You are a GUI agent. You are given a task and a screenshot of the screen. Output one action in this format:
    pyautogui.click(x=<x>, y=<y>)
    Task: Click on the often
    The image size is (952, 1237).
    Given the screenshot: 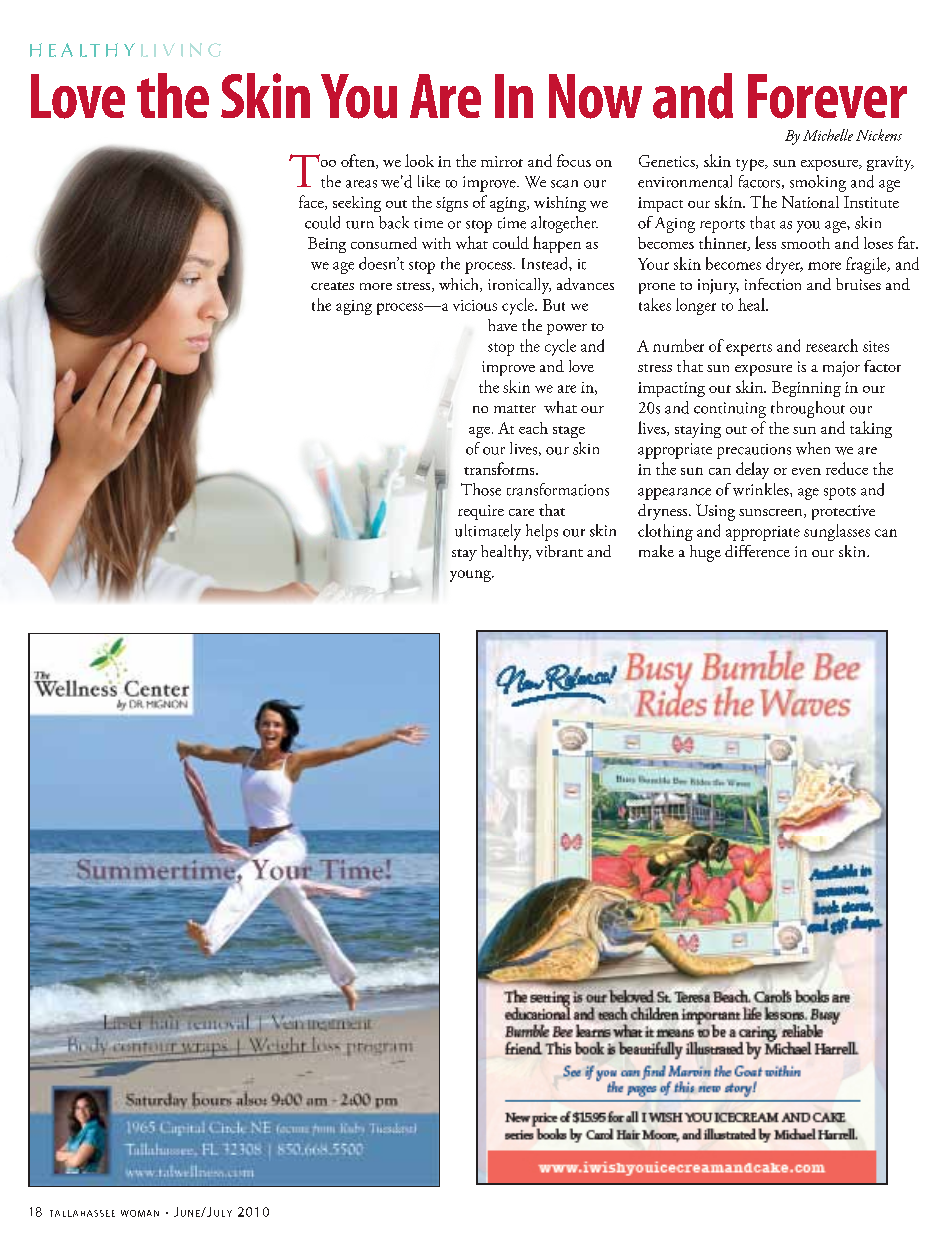 What is the action you would take?
    pyautogui.click(x=359, y=161)
